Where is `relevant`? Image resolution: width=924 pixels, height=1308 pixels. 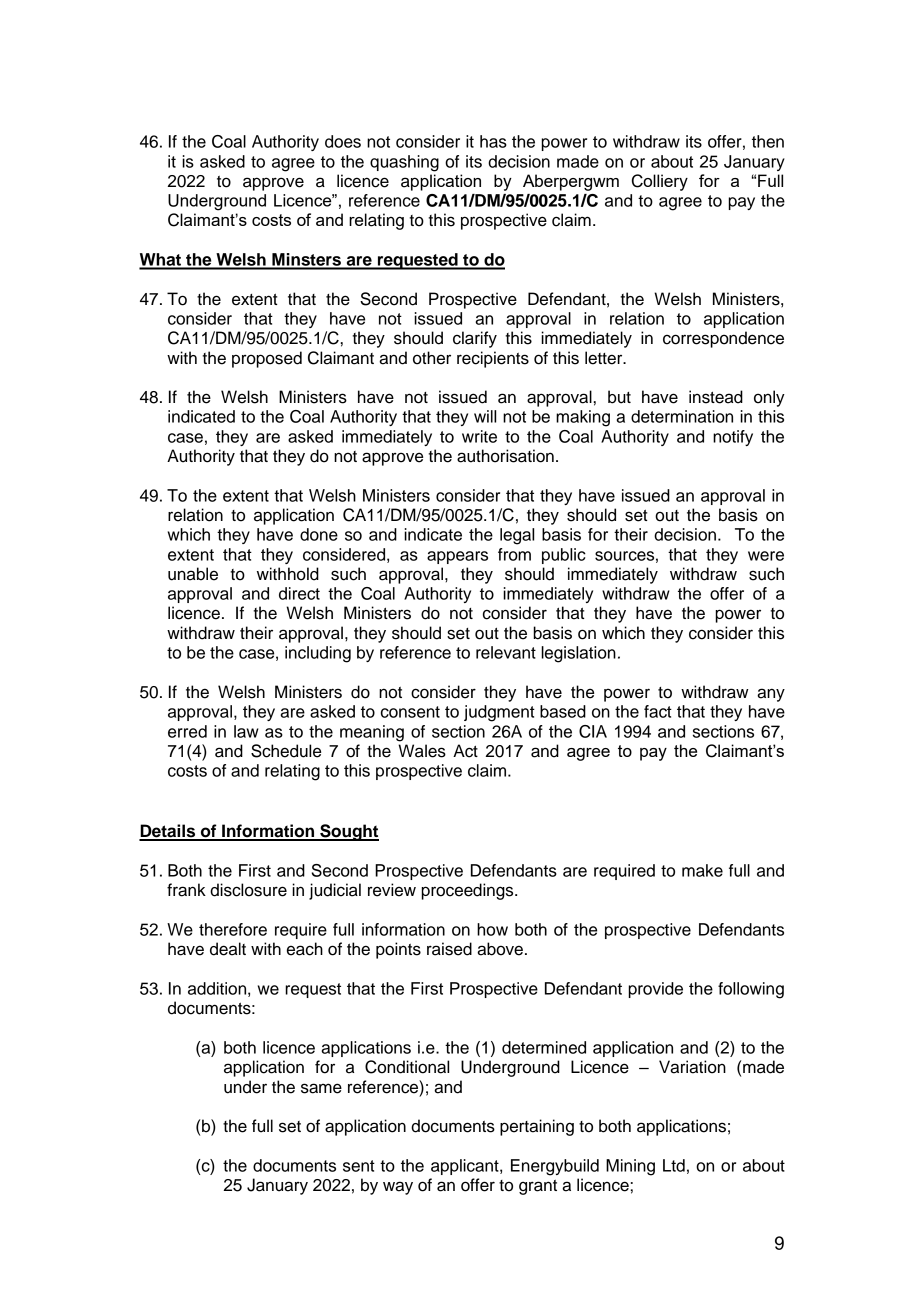 relevant is located at coordinates (506, 652).
